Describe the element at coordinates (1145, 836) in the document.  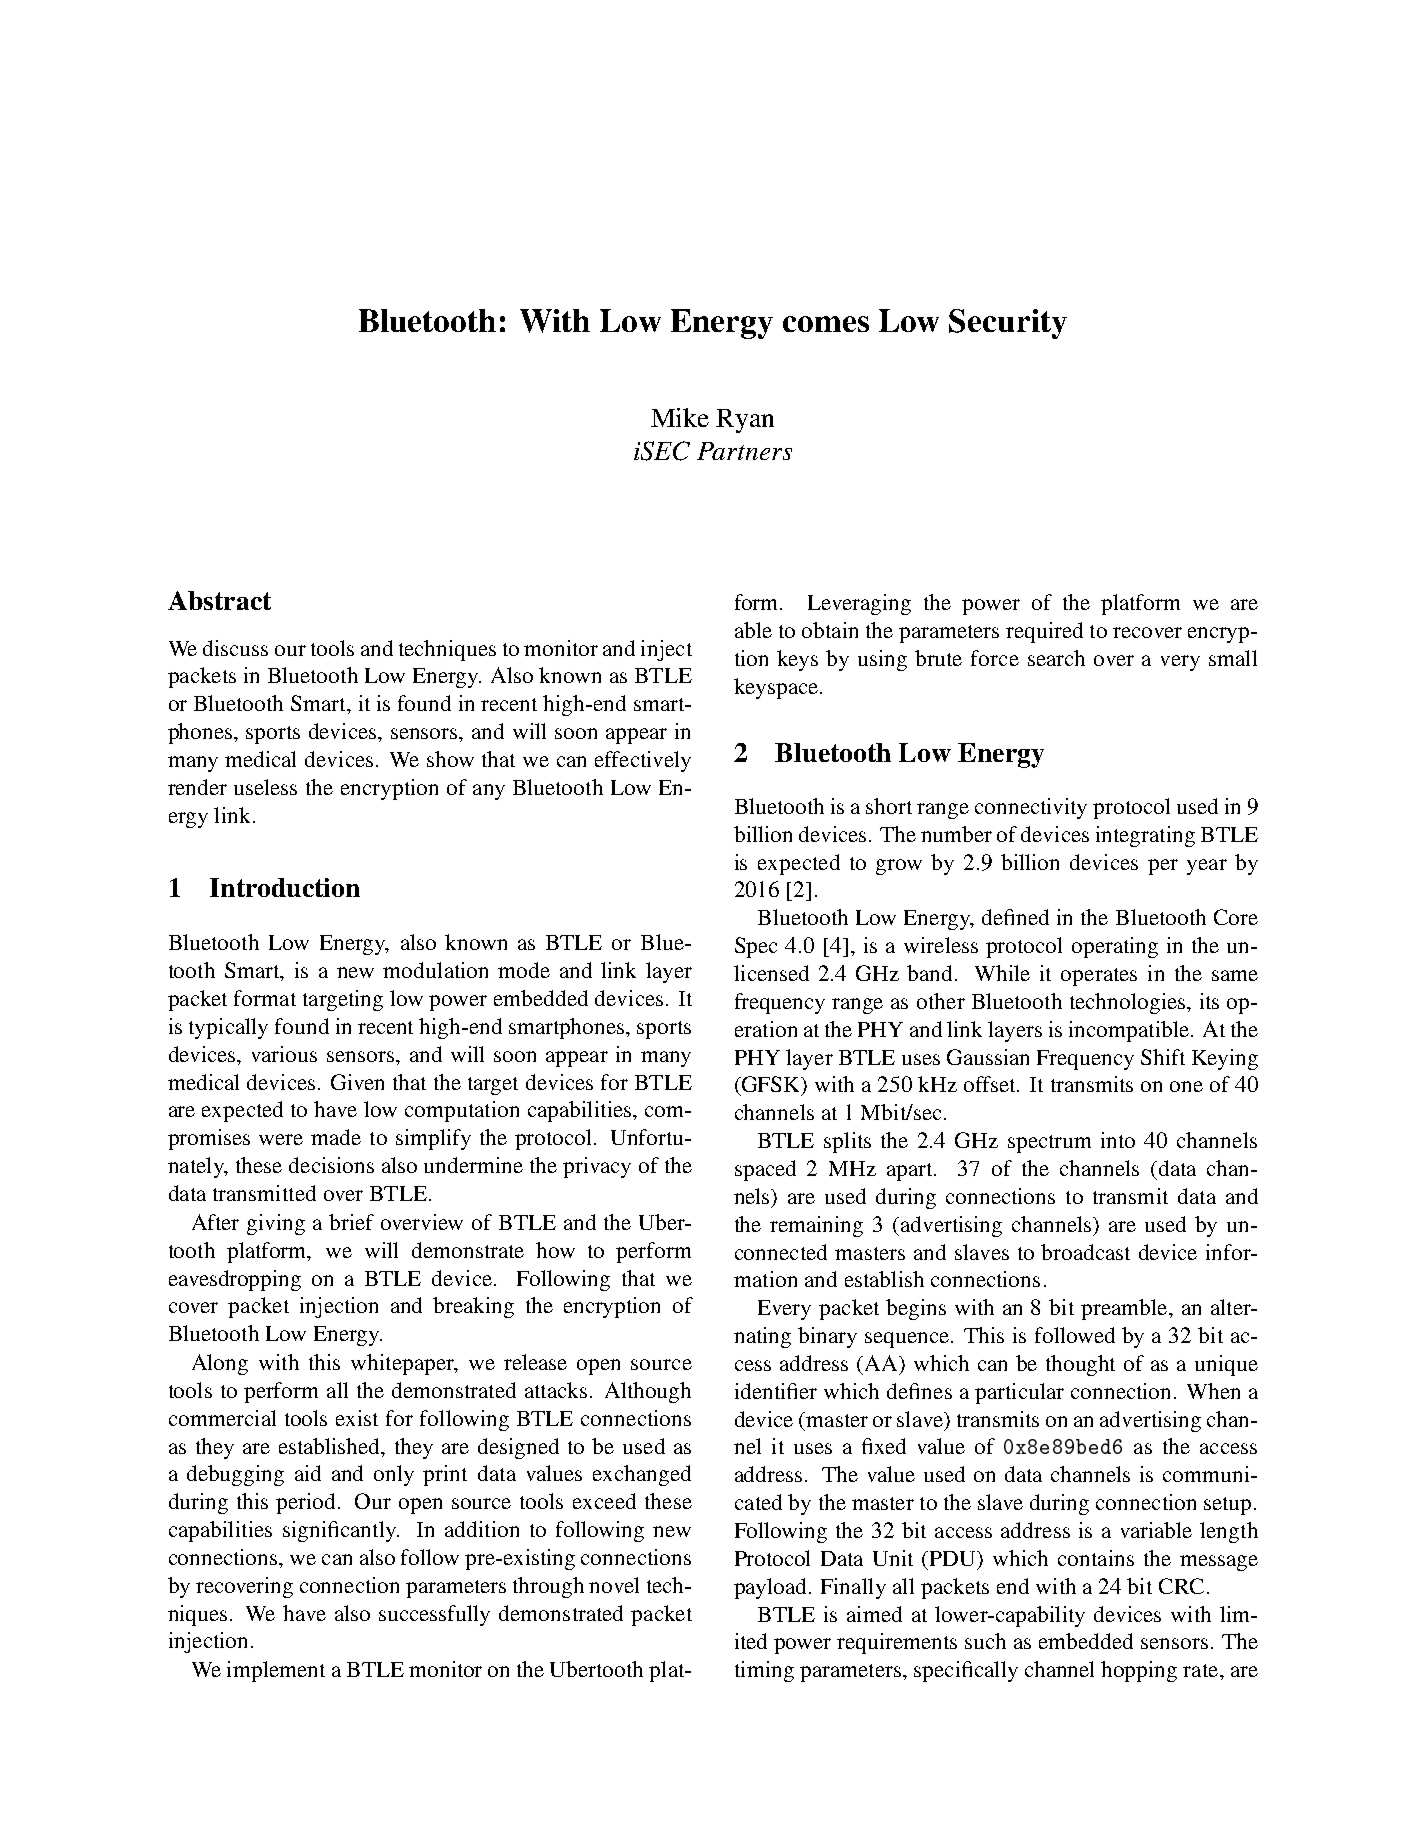
I see `integrating` at that location.
